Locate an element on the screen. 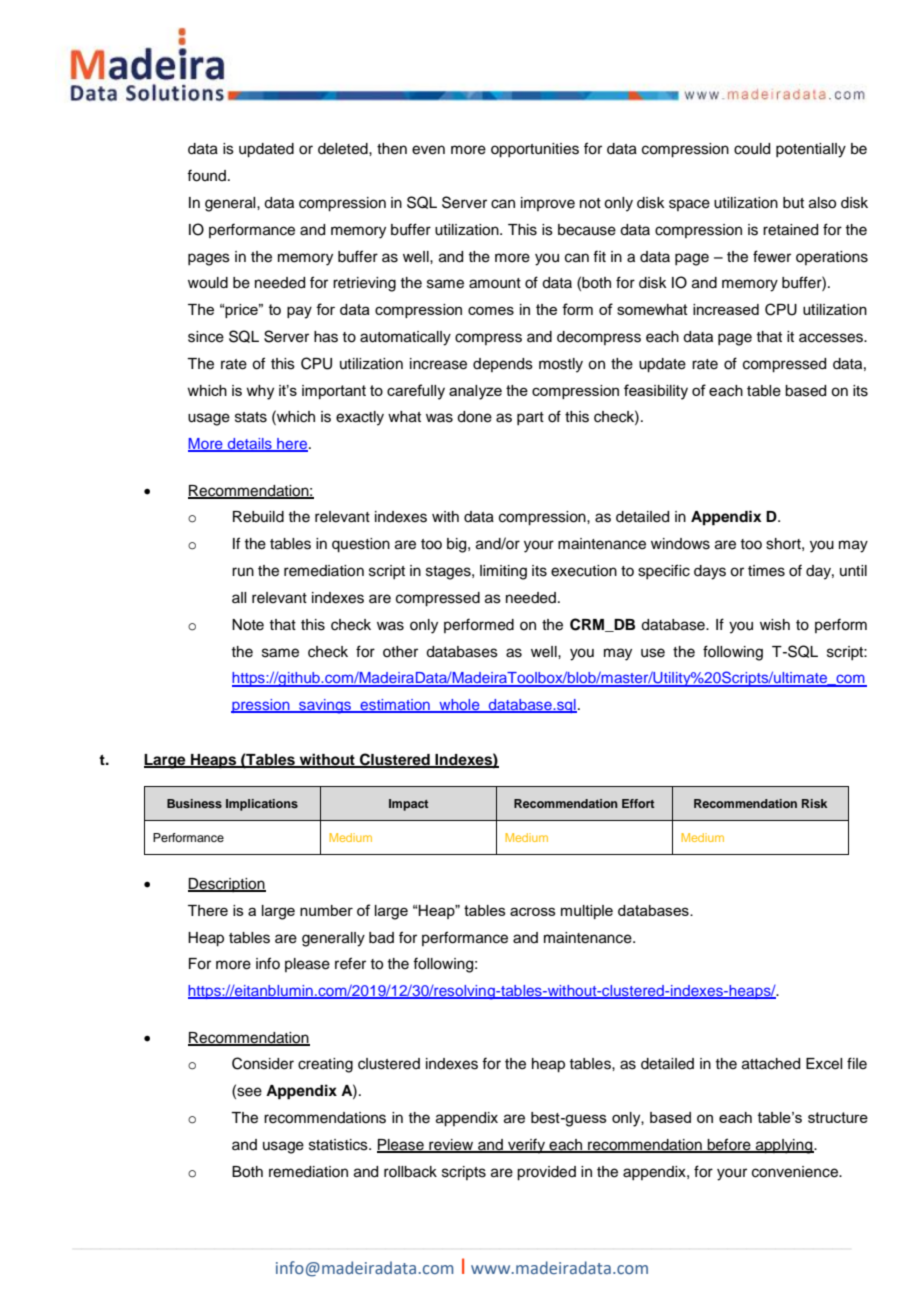 Image resolution: width=924 pixels, height=1308 pixels. statistics is located at coordinates (339, 1145).
